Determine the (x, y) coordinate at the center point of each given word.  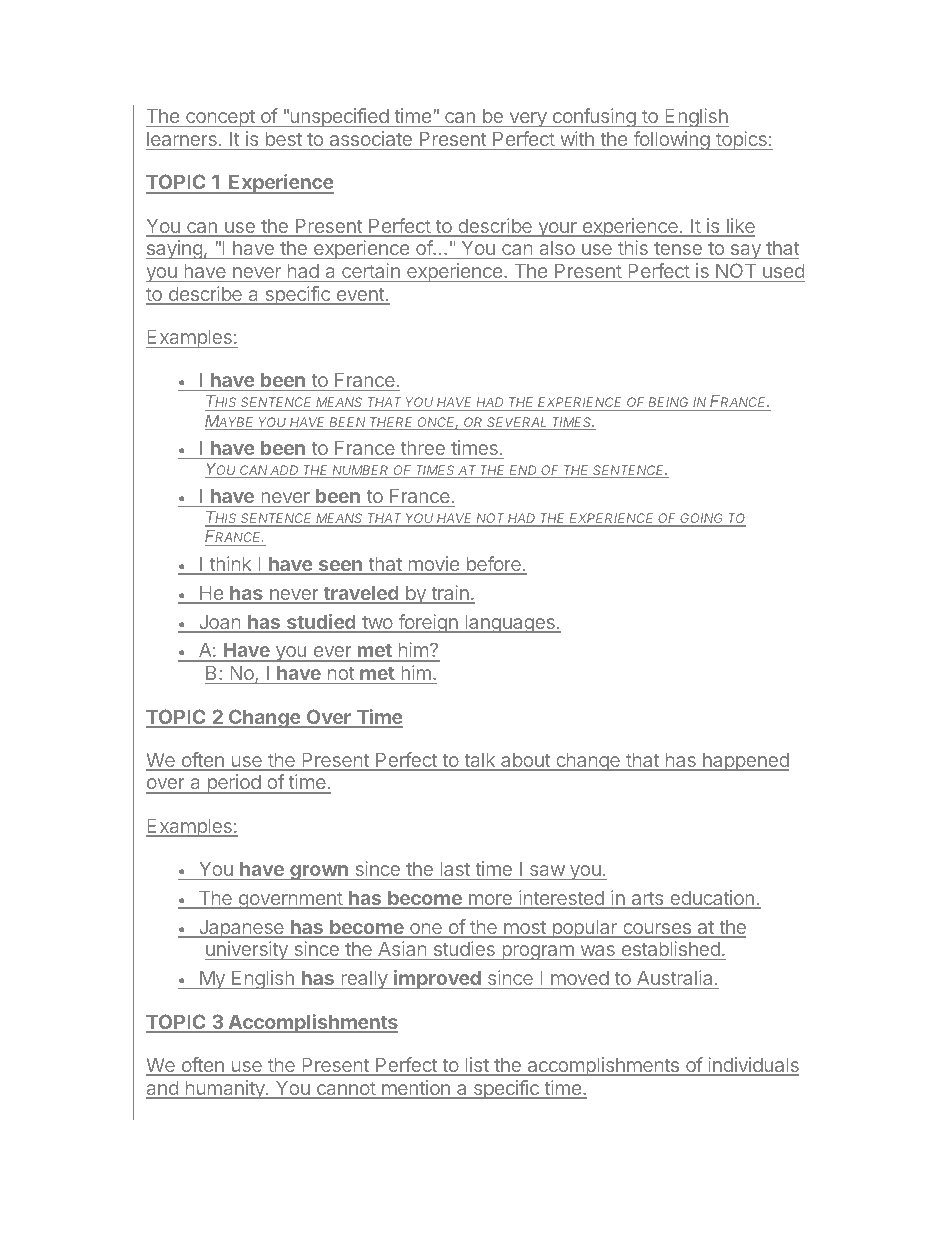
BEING (668, 402)
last (455, 869)
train (450, 594)
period (234, 784)
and (163, 1089)
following (671, 140)
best (284, 139)
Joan (219, 623)
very (528, 119)
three (423, 448)
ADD (285, 471)
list (477, 1066)
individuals (752, 1066)
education (712, 899)
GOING (702, 519)
